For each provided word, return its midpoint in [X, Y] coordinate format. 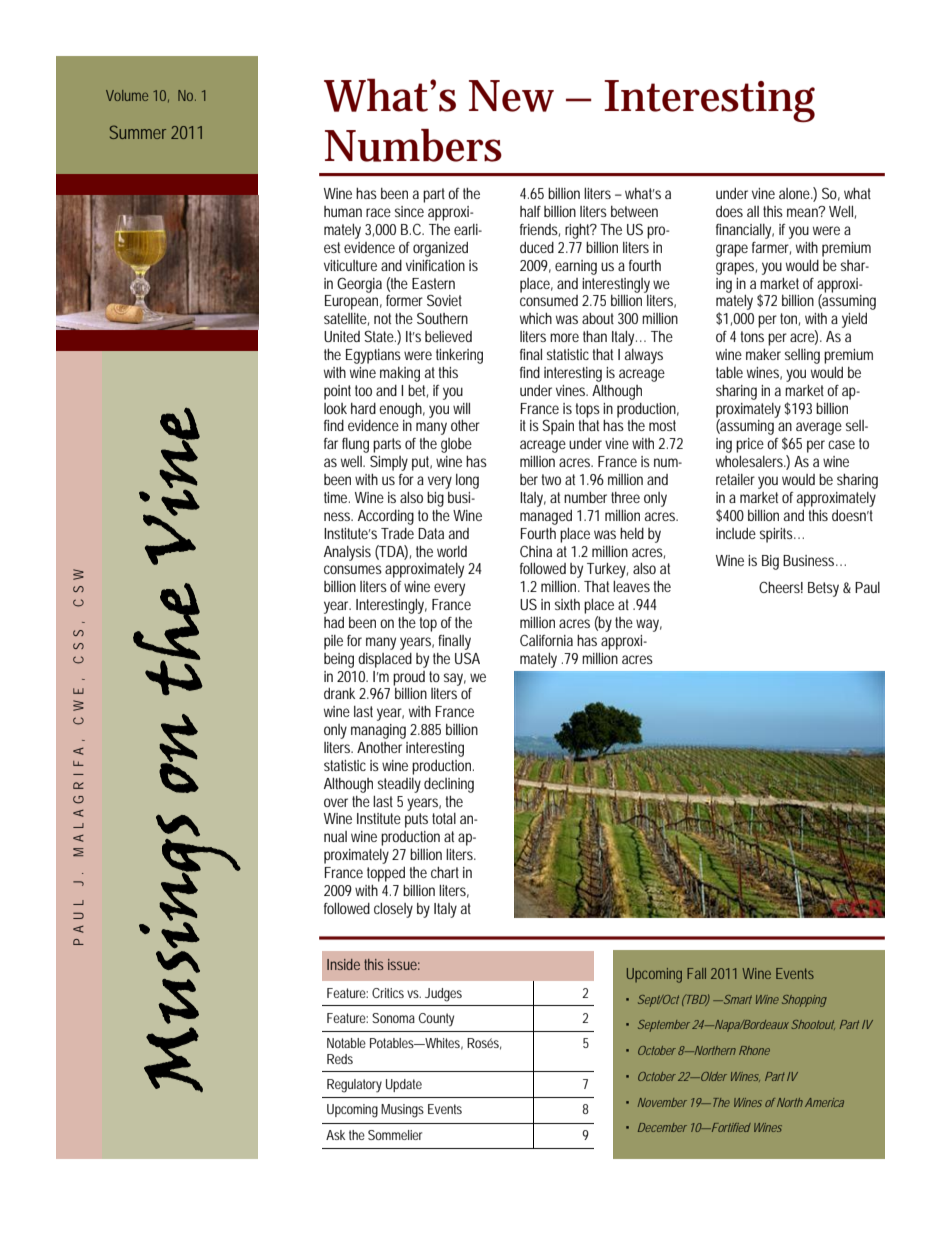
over [336, 802]
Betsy [823, 589]
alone [795, 193]
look [335, 408]
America [824, 1102]
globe [456, 445]
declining [449, 785]
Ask [335, 1135]
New [511, 96]
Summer [138, 132]
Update [404, 1085]
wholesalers [751, 461]
